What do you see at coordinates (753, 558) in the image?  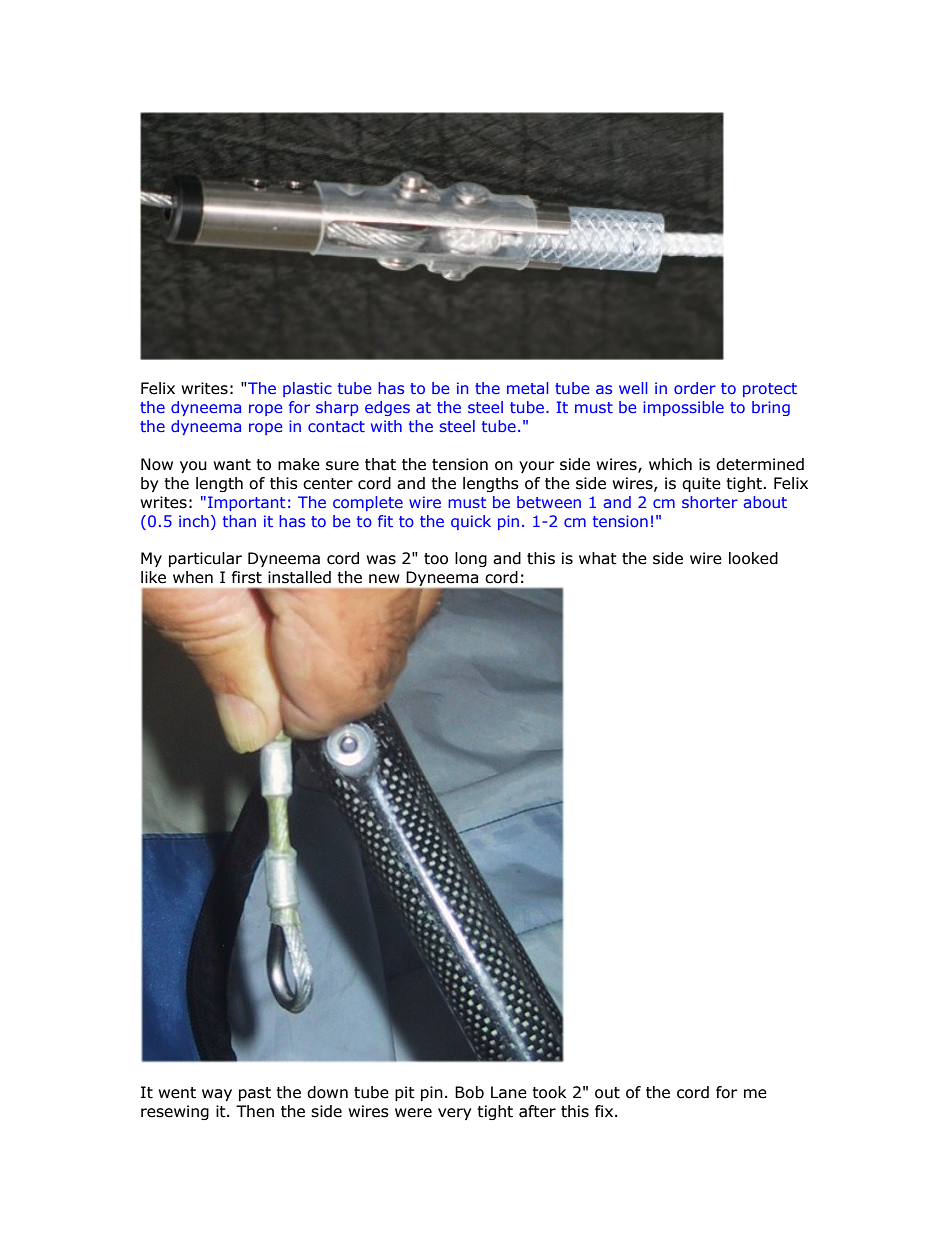 I see `looked` at bounding box center [753, 558].
